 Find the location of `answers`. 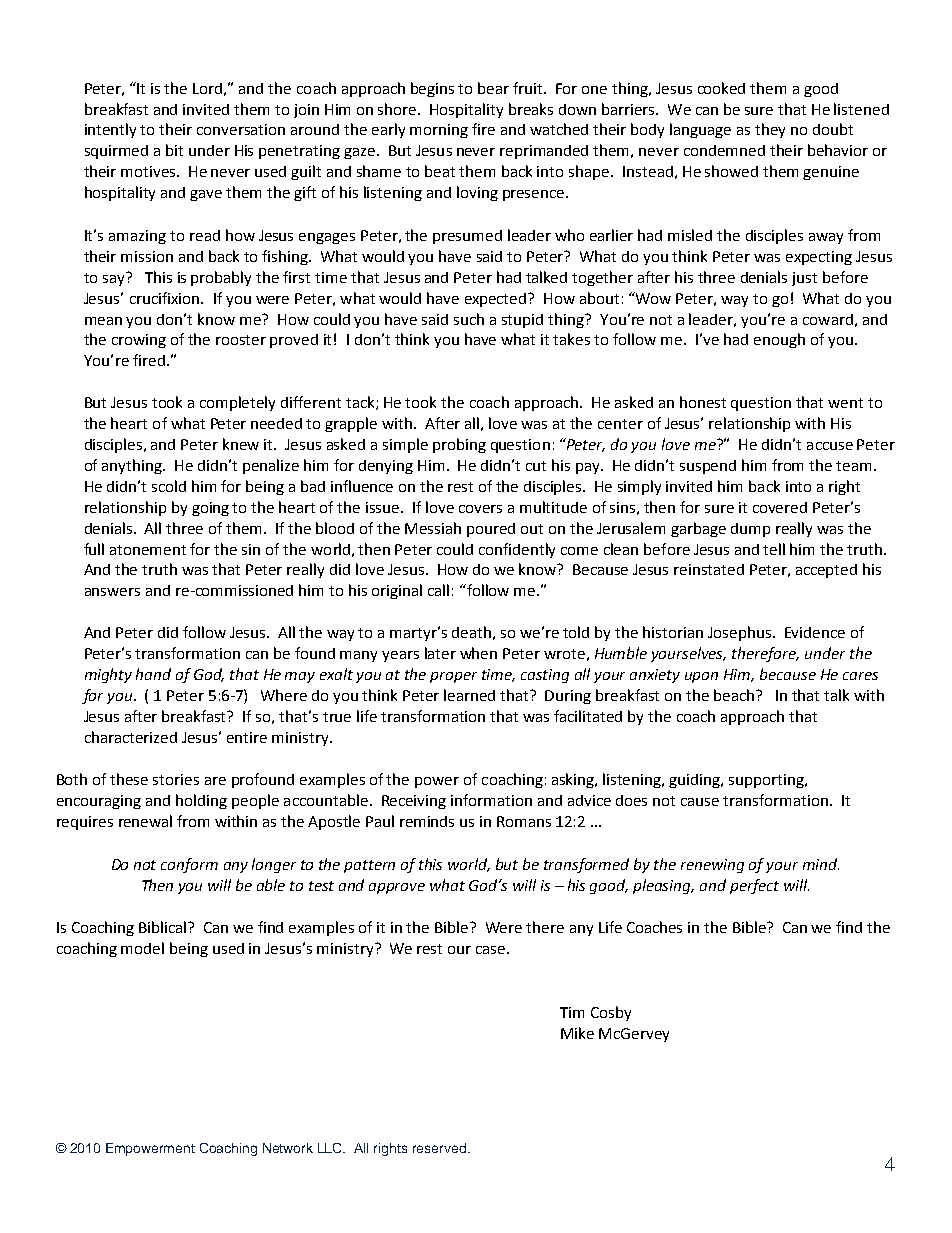

answers is located at coordinates (112, 592).
